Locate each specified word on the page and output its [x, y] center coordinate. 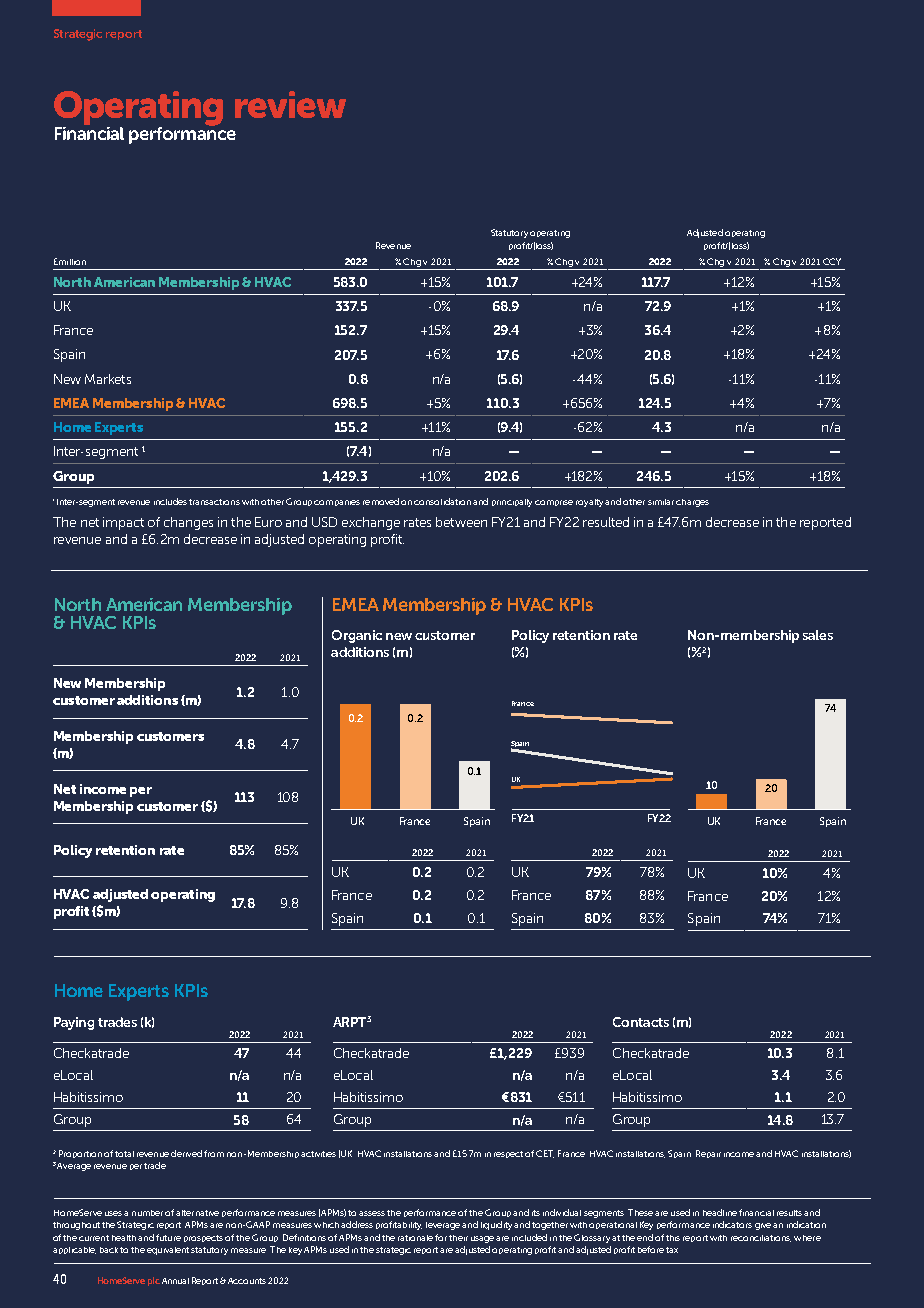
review [290, 104]
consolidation [442, 501]
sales [818, 635]
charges [692, 503]
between [461, 522]
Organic [357, 636]
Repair [708, 1154]
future [168, 1237]
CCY [832, 261]
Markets [108, 379]
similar [661, 502]
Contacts [641, 1022]
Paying [74, 1023]
